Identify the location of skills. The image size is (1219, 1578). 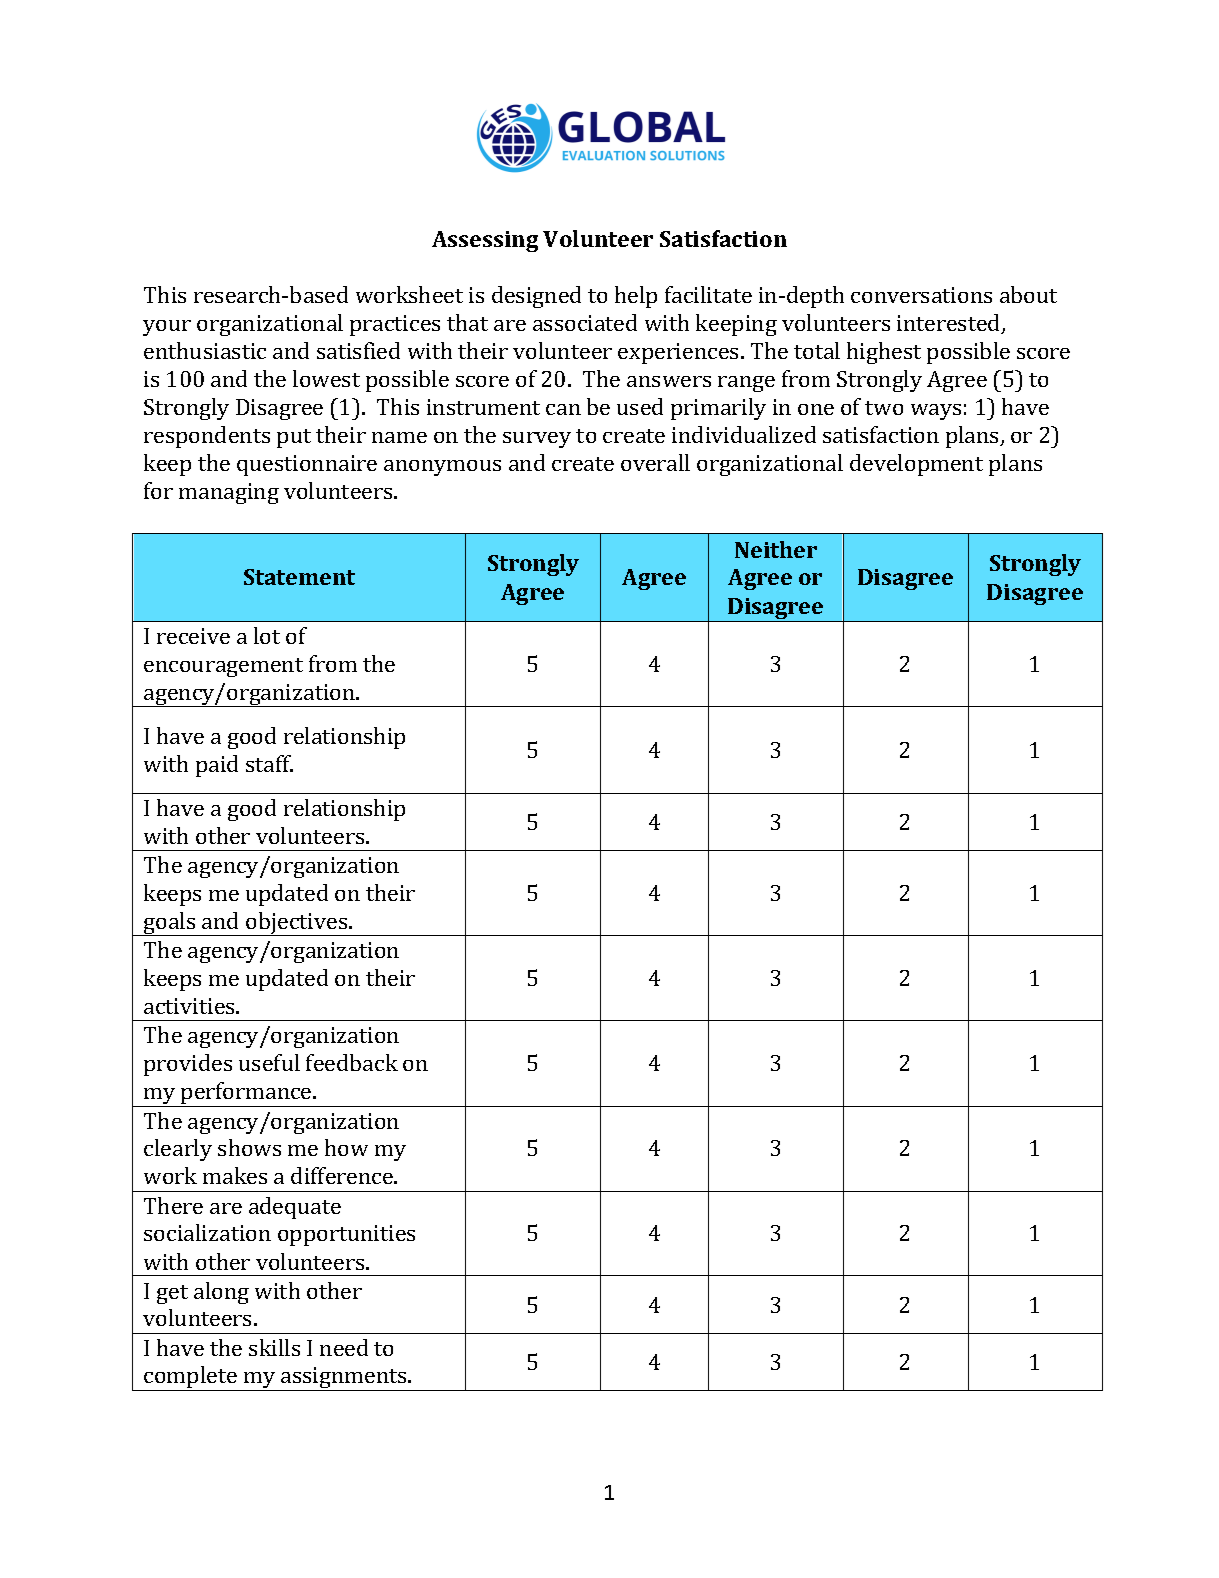
(274, 1347).
